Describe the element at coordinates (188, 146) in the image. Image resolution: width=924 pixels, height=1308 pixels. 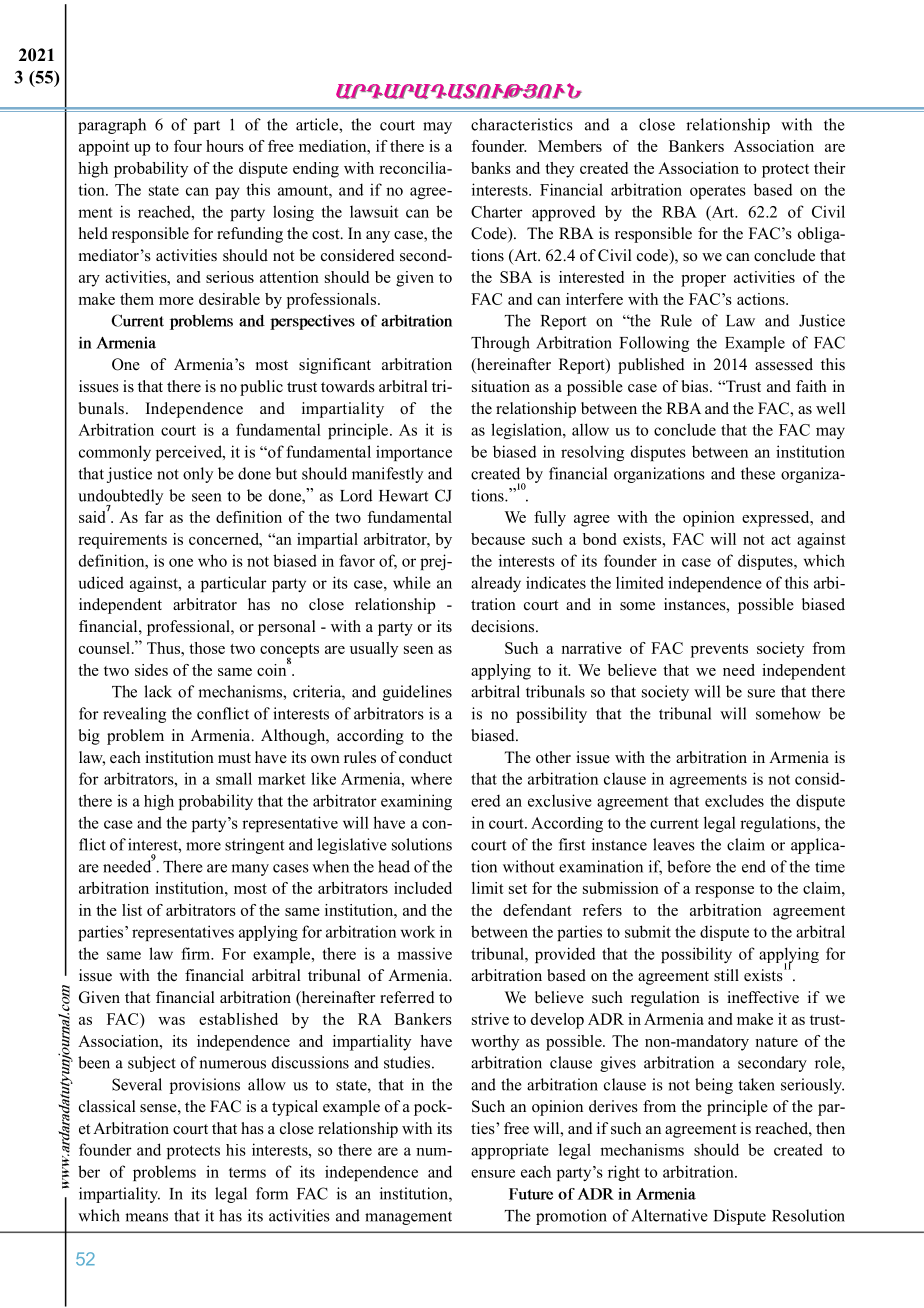
I see `four` at that location.
